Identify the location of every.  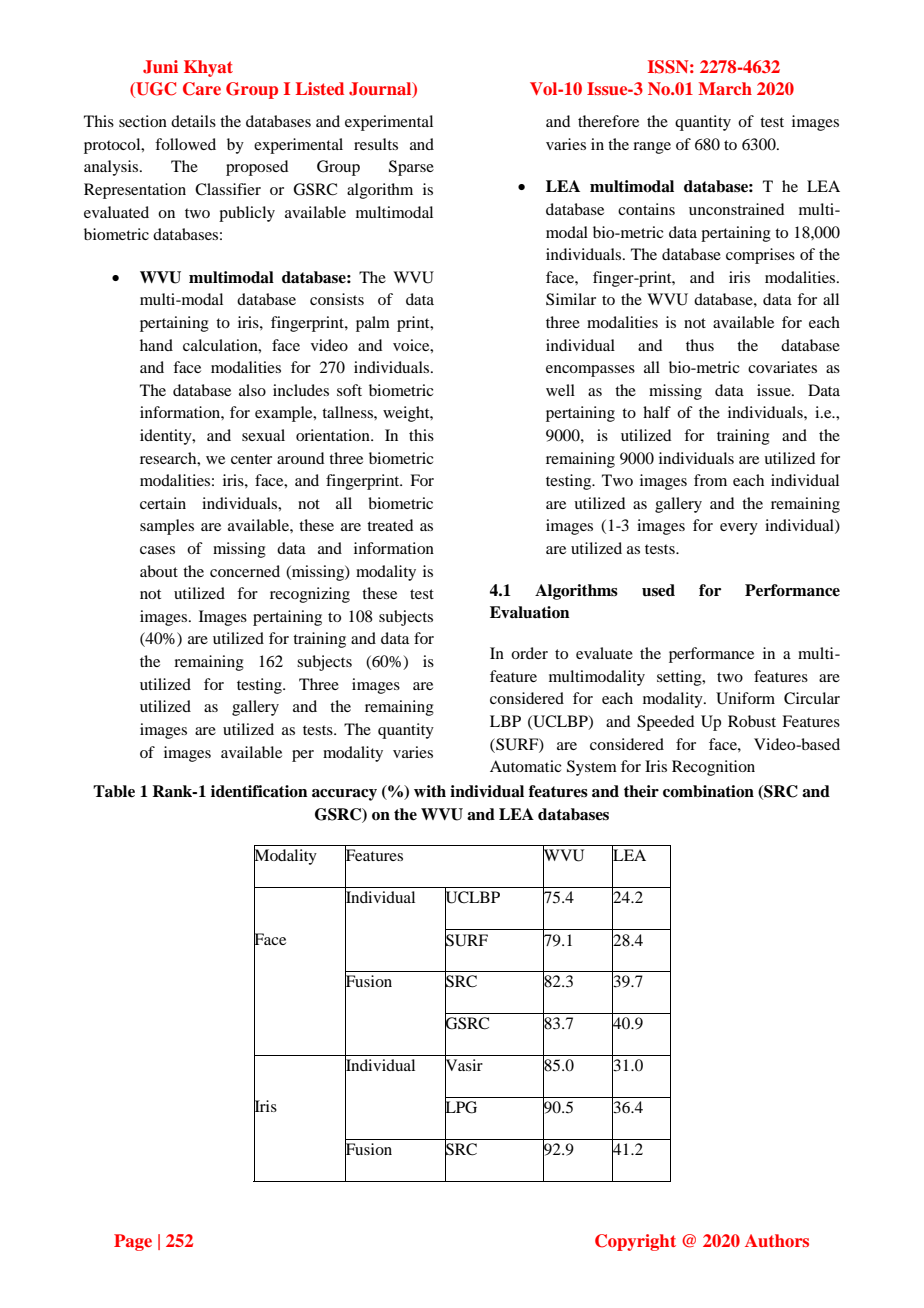
(739, 529).
